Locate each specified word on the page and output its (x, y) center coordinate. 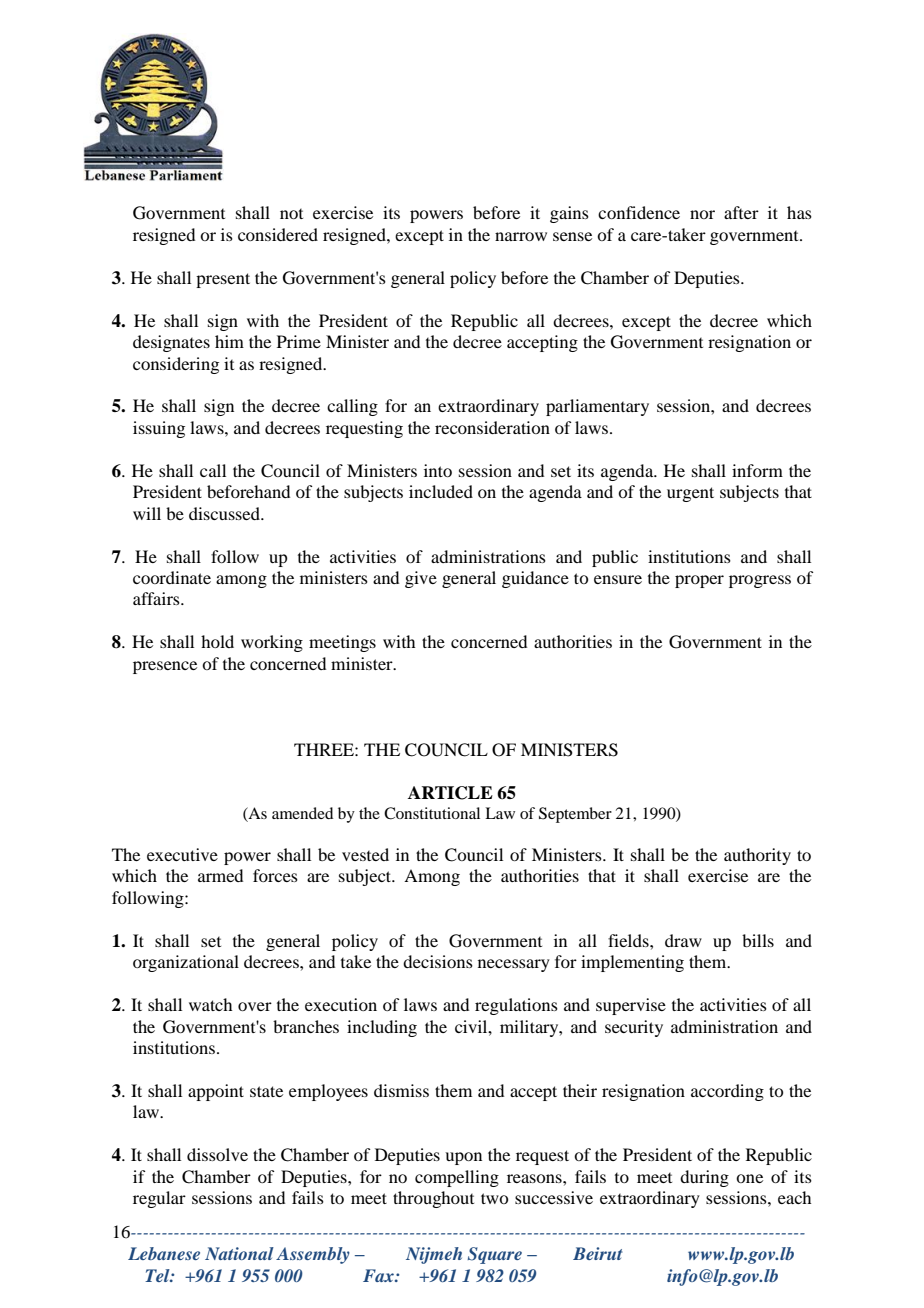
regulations (516, 1006)
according (727, 1092)
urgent (690, 494)
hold (217, 641)
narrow (521, 236)
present (223, 280)
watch (210, 1004)
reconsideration (492, 427)
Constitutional (432, 813)
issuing (159, 429)
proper (699, 581)
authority (757, 856)
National (239, 1253)
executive (182, 854)
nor (702, 214)
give (421, 579)
